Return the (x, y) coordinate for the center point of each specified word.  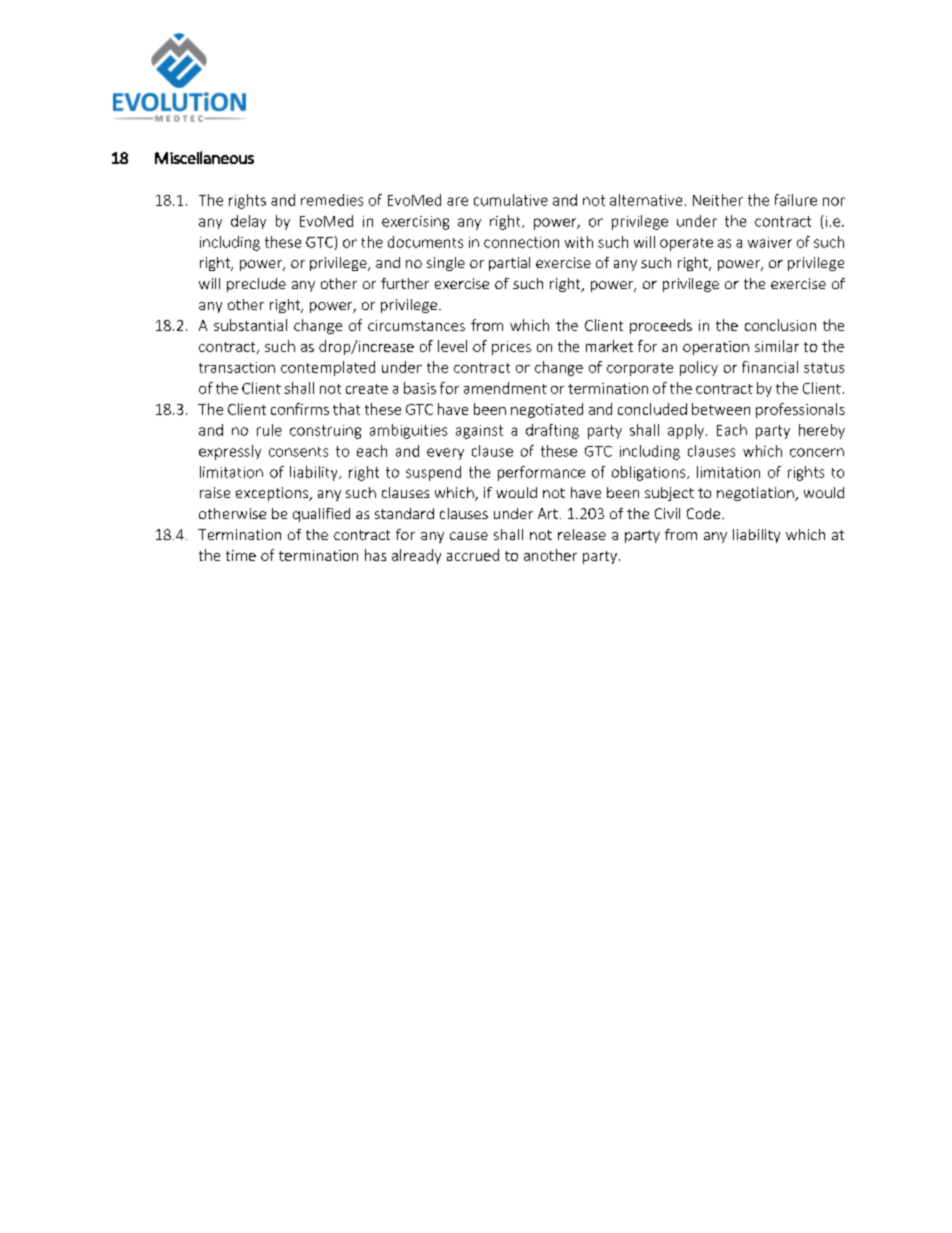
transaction (237, 367)
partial (509, 264)
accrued (473, 555)
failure (796, 200)
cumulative (511, 200)
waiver (770, 242)
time (241, 555)
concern (817, 452)
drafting (552, 431)
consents (298, 452)
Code (705, 513)
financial (770, 367)
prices (511, 348)
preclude (256, 285)
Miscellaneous (204, 157)
